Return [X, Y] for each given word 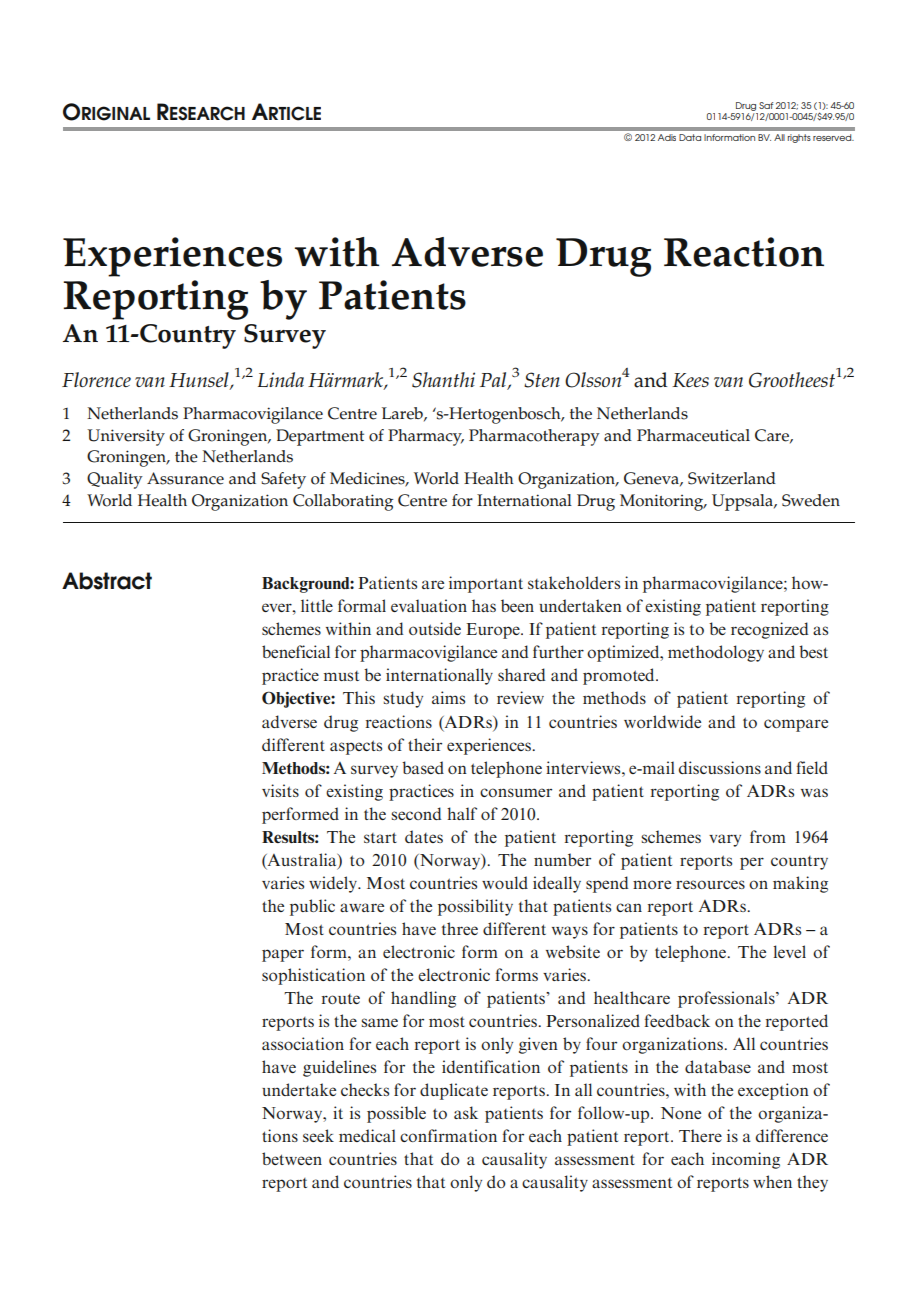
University [126, 437]
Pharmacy [426, 437]
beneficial [296, 651]
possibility [475, 907]
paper [283, 955]
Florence [96, 379]
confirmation [448, 1135]
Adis [667, 137]
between [292, 1158]
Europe [494, 631]
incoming [746, 1160]
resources [710, 884]
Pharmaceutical [693, 435]
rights [799, 138]
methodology [716, 653]
